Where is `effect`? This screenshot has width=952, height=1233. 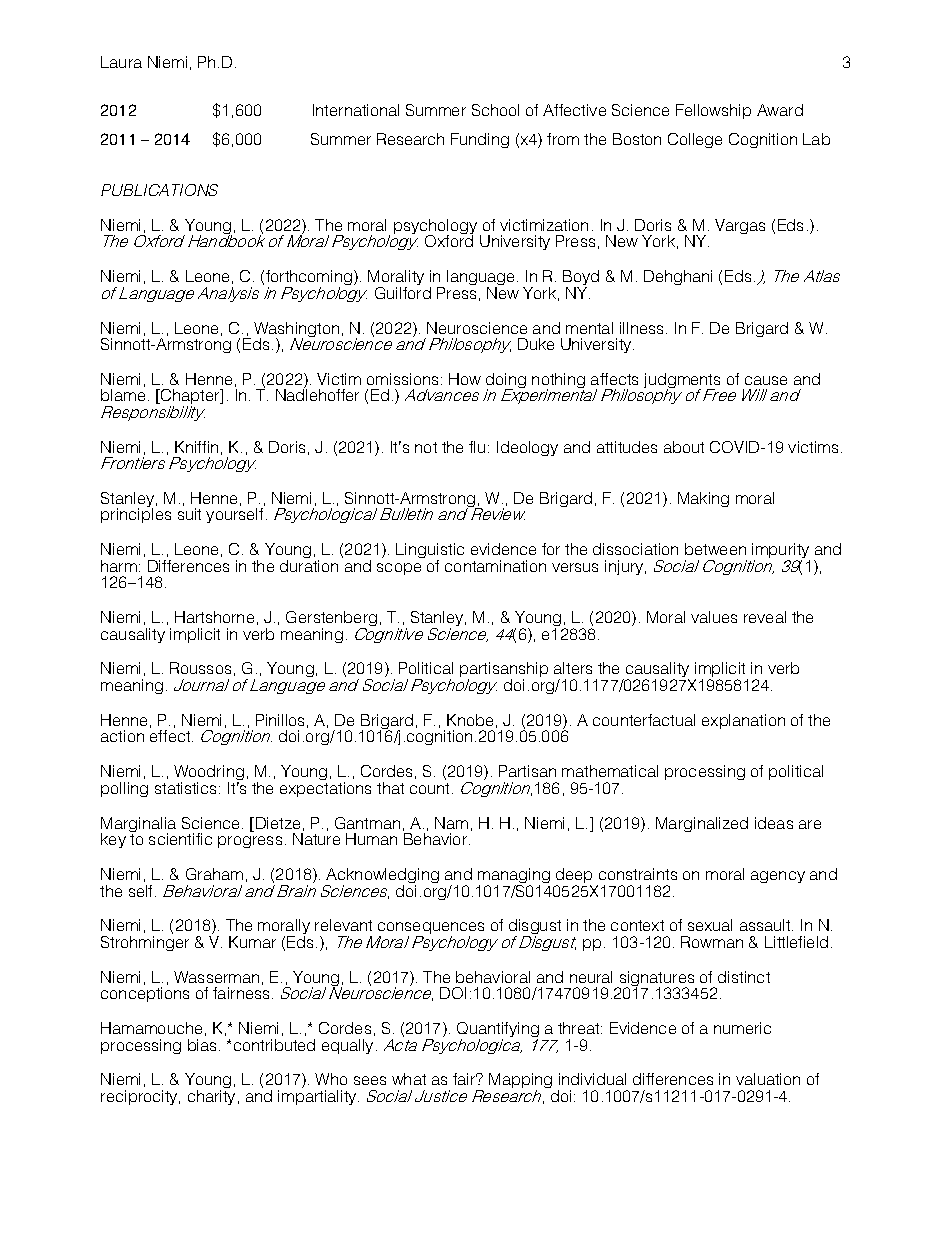
effect is located at coordinates (171, 736).
